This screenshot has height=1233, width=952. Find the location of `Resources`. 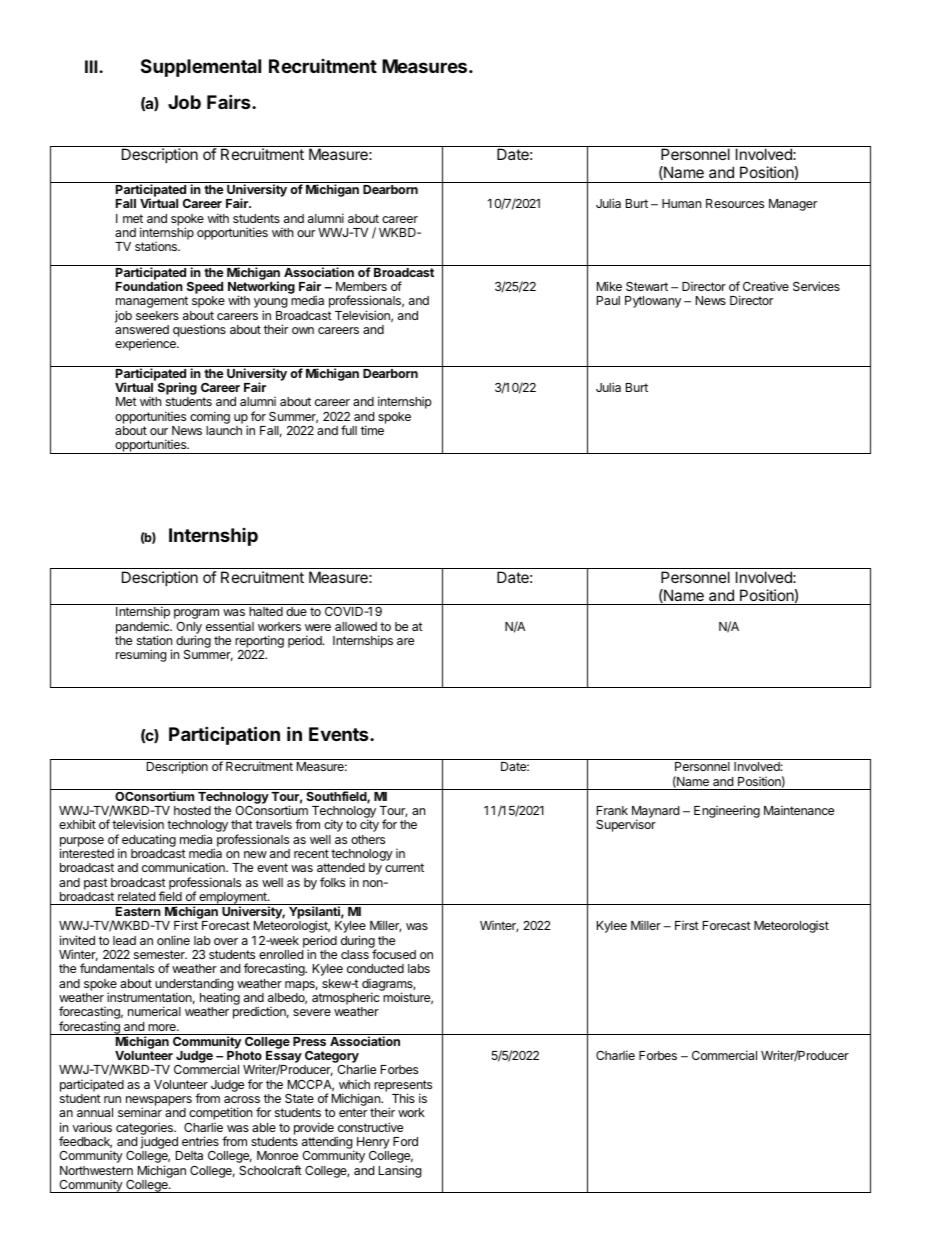

Resources is located at coordinates (735, 203).
